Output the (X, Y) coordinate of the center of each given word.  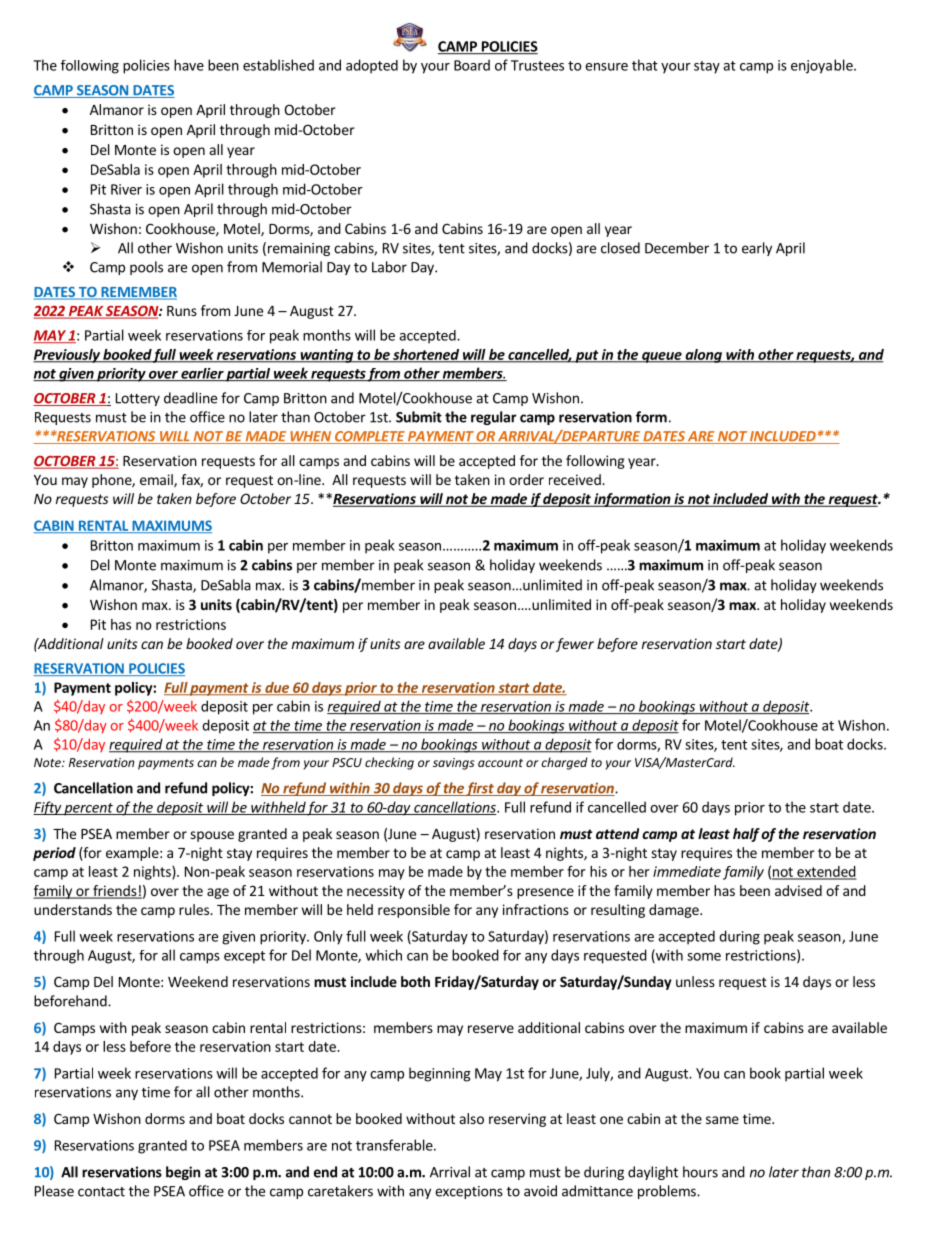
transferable (395, 1145)
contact (101, 1192)
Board (472, 65)
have (189, 65)
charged (564, 763)
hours (700, 1172)
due (277, 688)
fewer (574, 645)
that (645, 65)
